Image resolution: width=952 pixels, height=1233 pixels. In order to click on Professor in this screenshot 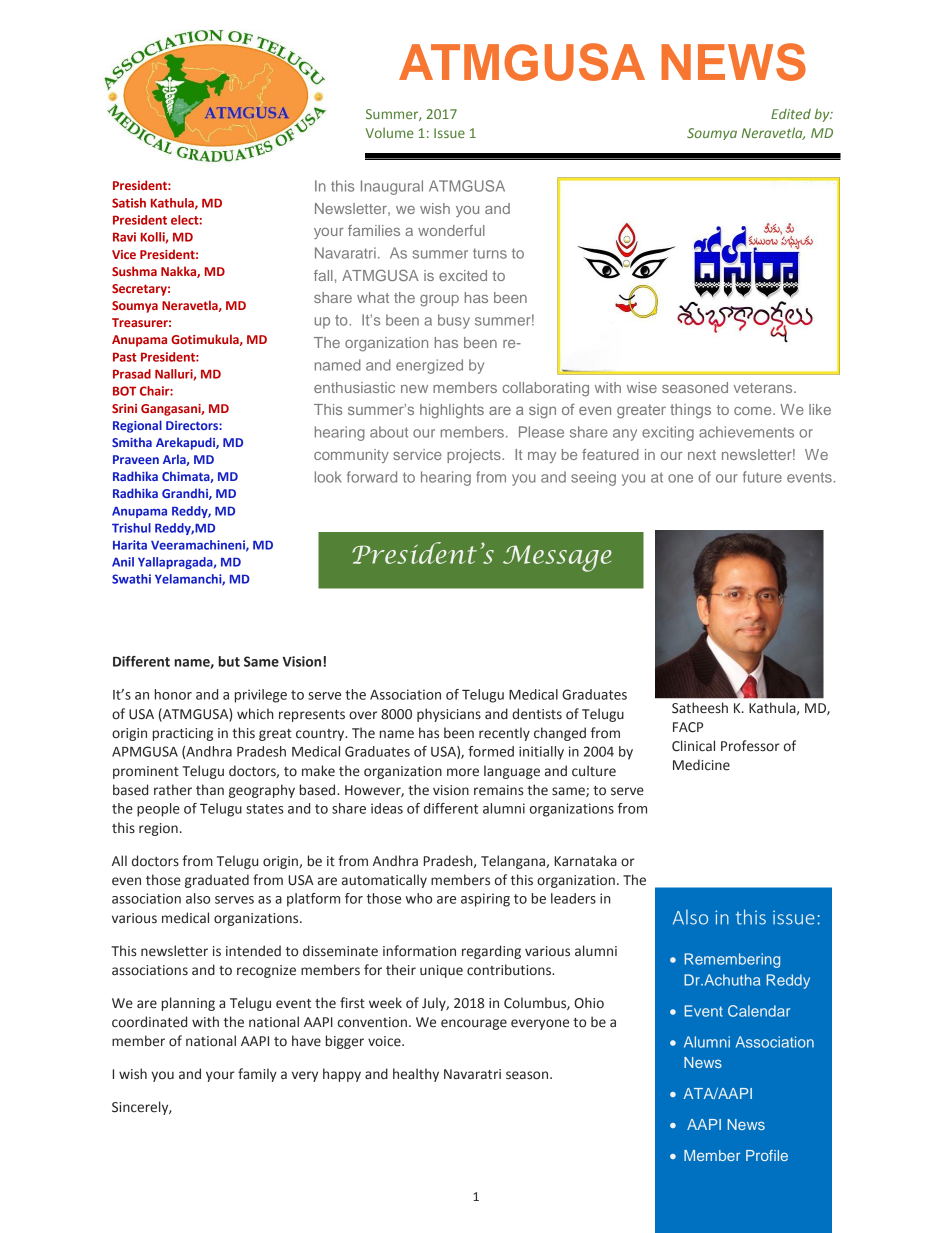, I will do `click(750, 746)`.
